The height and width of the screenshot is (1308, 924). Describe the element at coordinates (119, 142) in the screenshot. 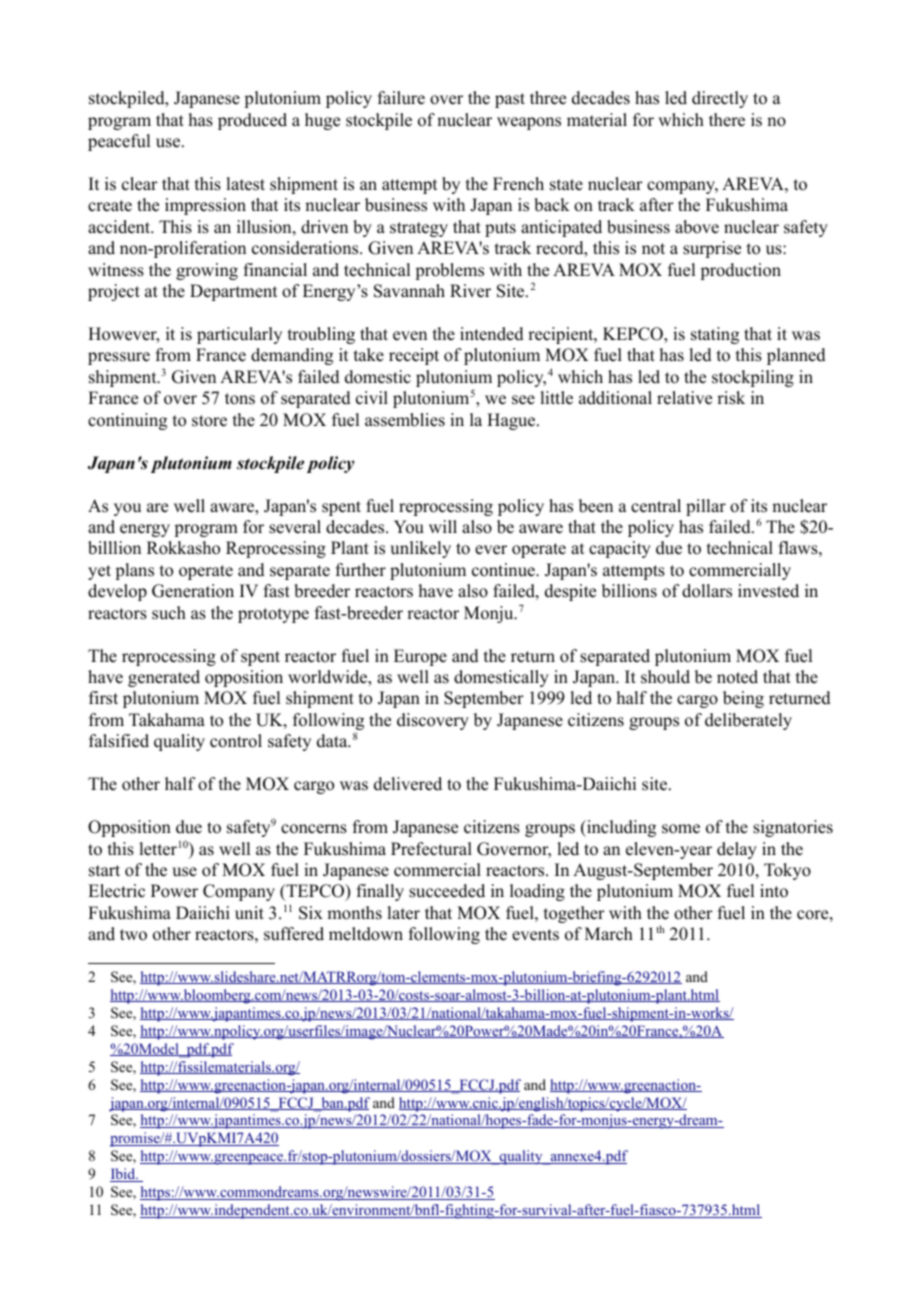

I see `peaceful` at that location.
